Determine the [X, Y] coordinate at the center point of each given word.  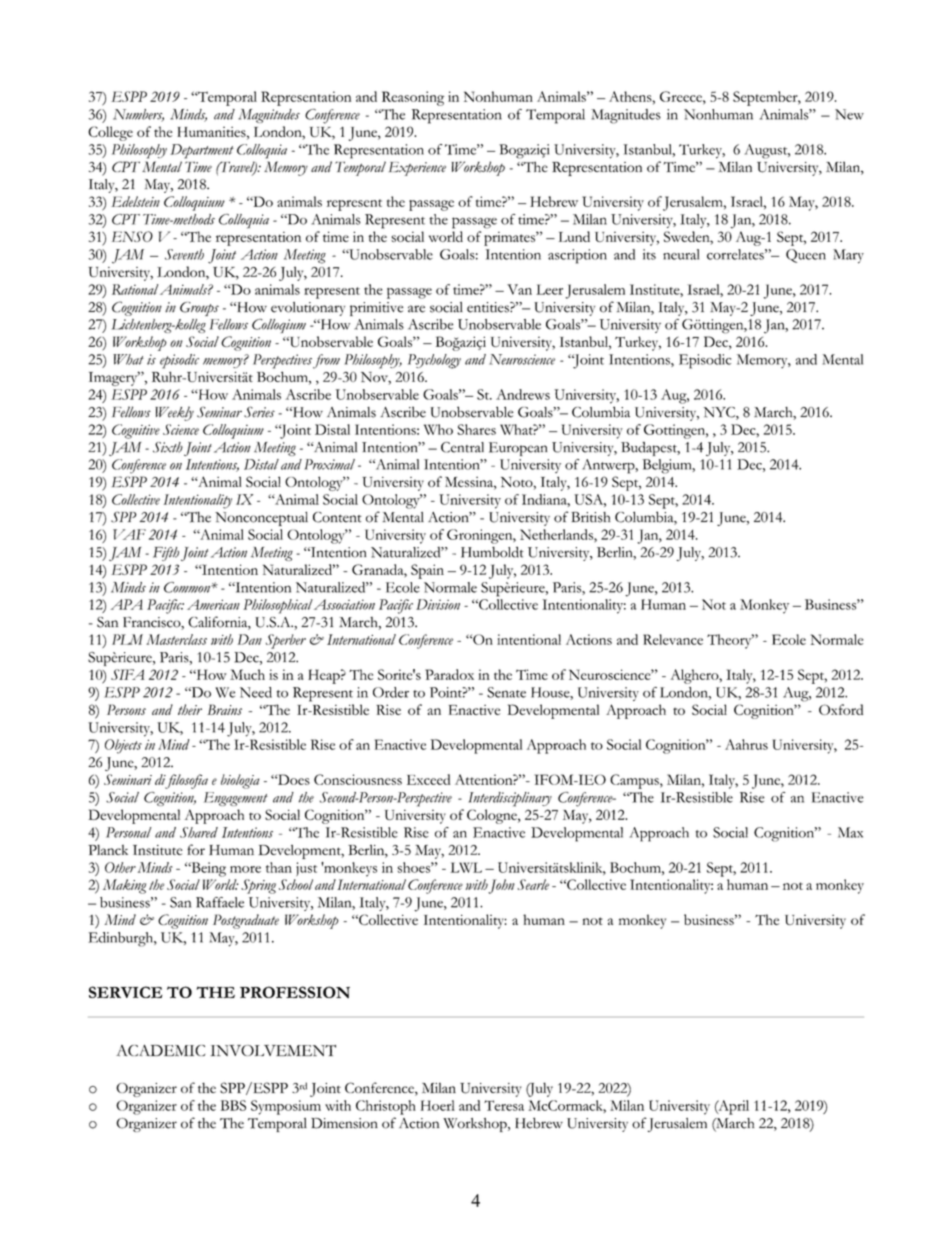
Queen [806, 256]
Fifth [166, 554]
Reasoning [413, 98]
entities [489, 307]
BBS [233, 1105]
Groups [199, 309]
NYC [720, 413]
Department [202, 151]
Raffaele [220, 902]
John [501, 886]
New [849, 114]
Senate [506, 692]
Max [850, 832]
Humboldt [492, 552]
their [190, 709]
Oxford [841, 709]
